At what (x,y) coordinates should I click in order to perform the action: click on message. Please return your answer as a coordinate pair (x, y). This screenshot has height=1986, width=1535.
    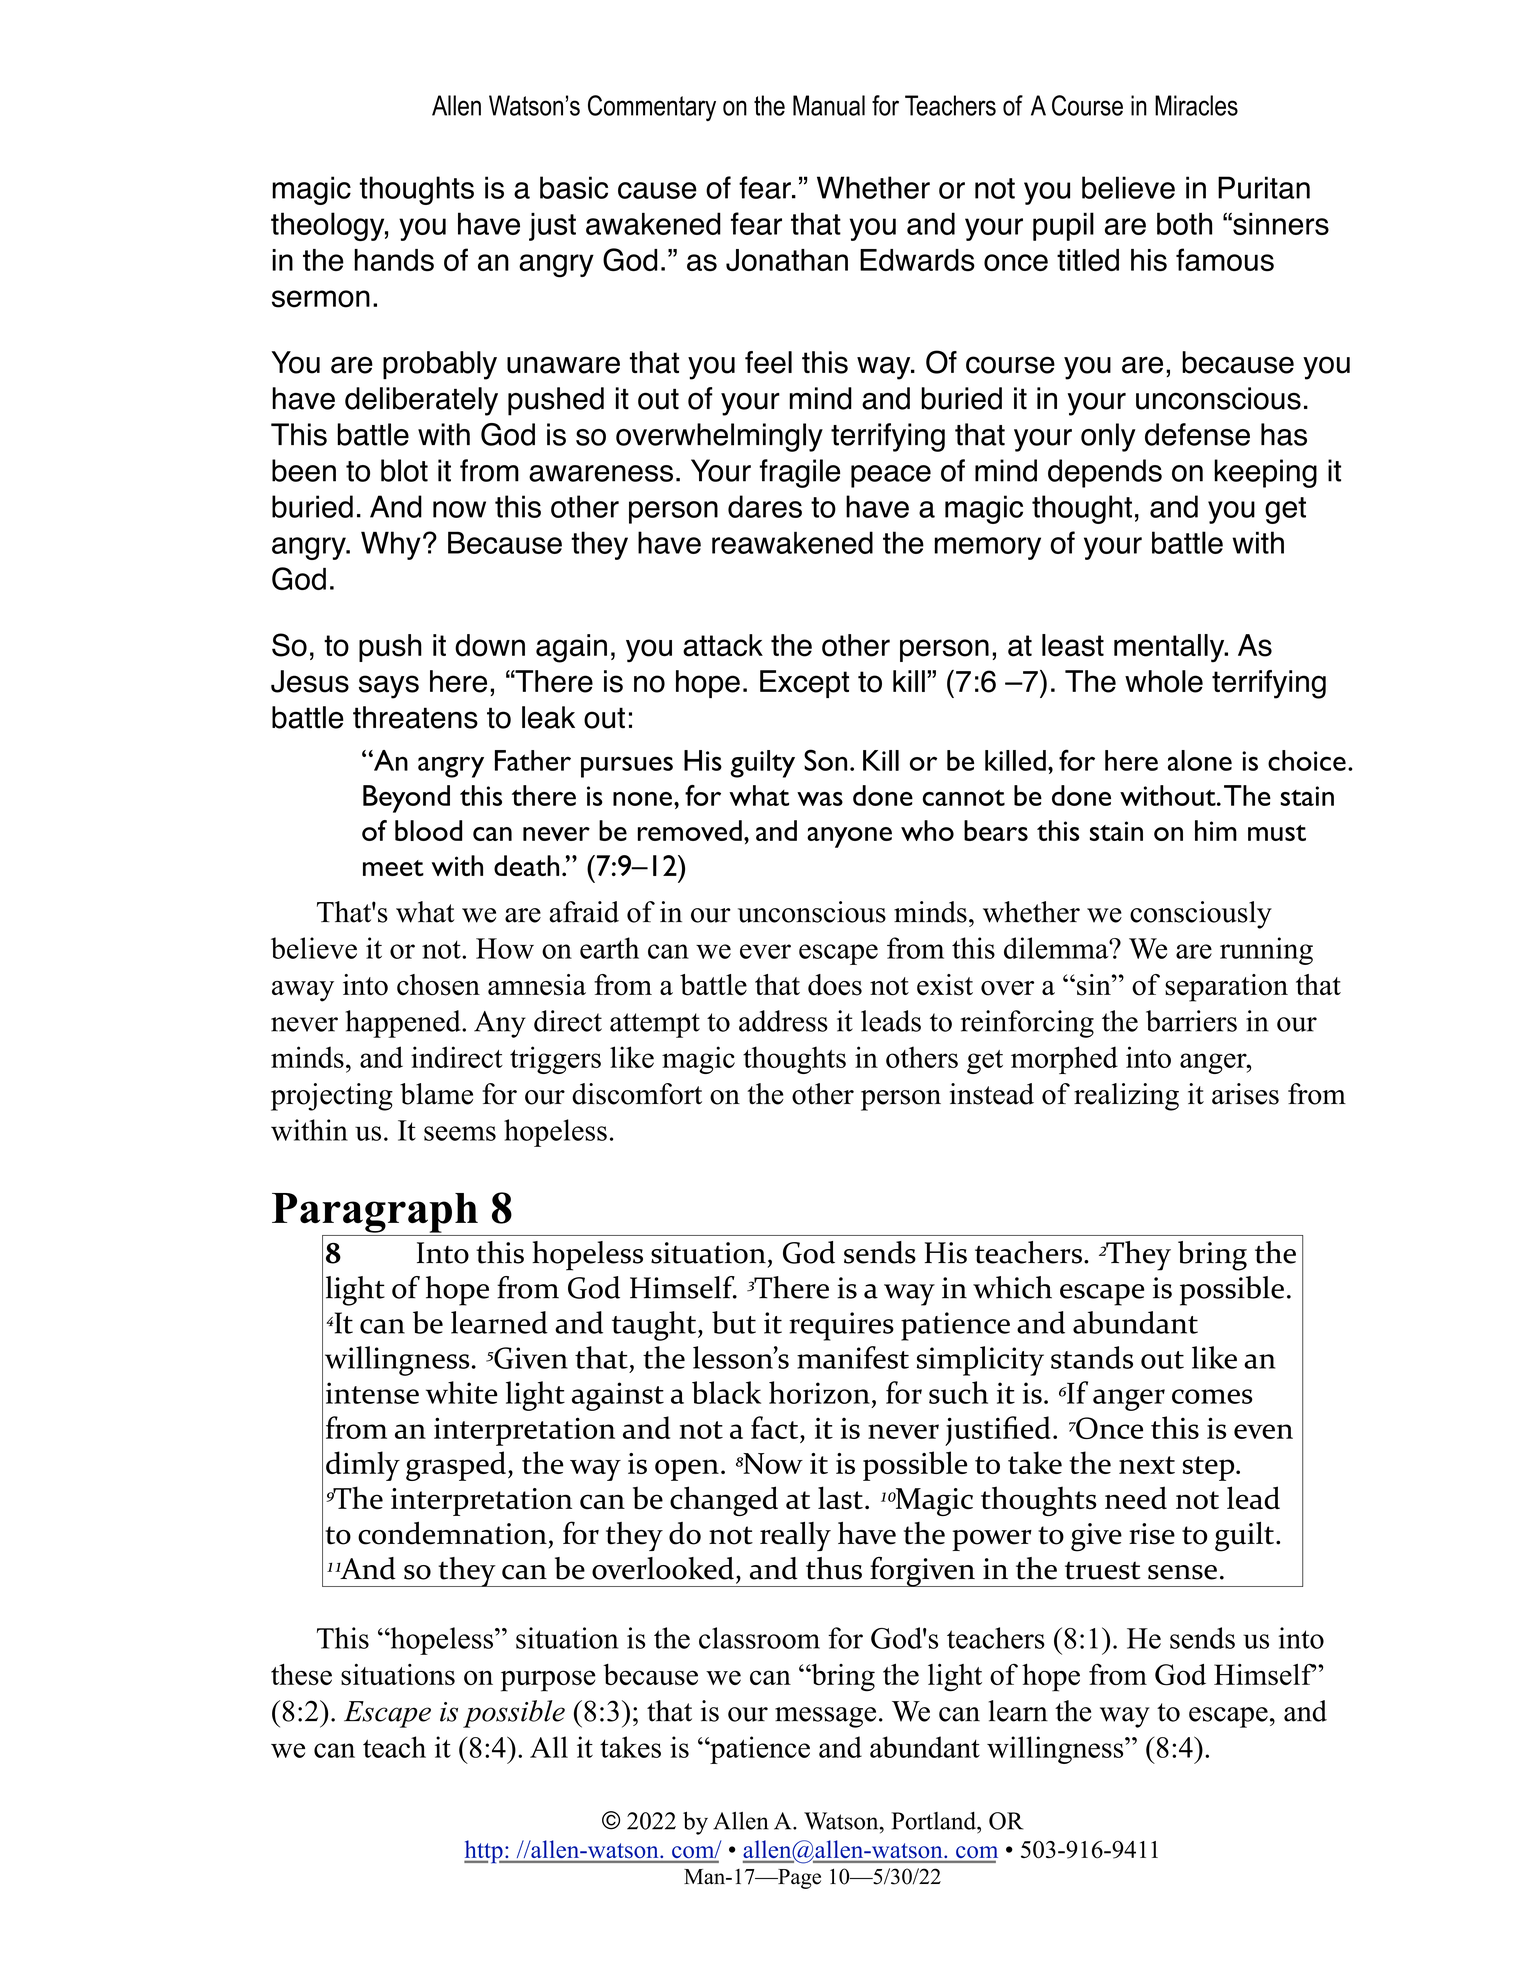
    Looking at the image, I should click on (825, 1717).
